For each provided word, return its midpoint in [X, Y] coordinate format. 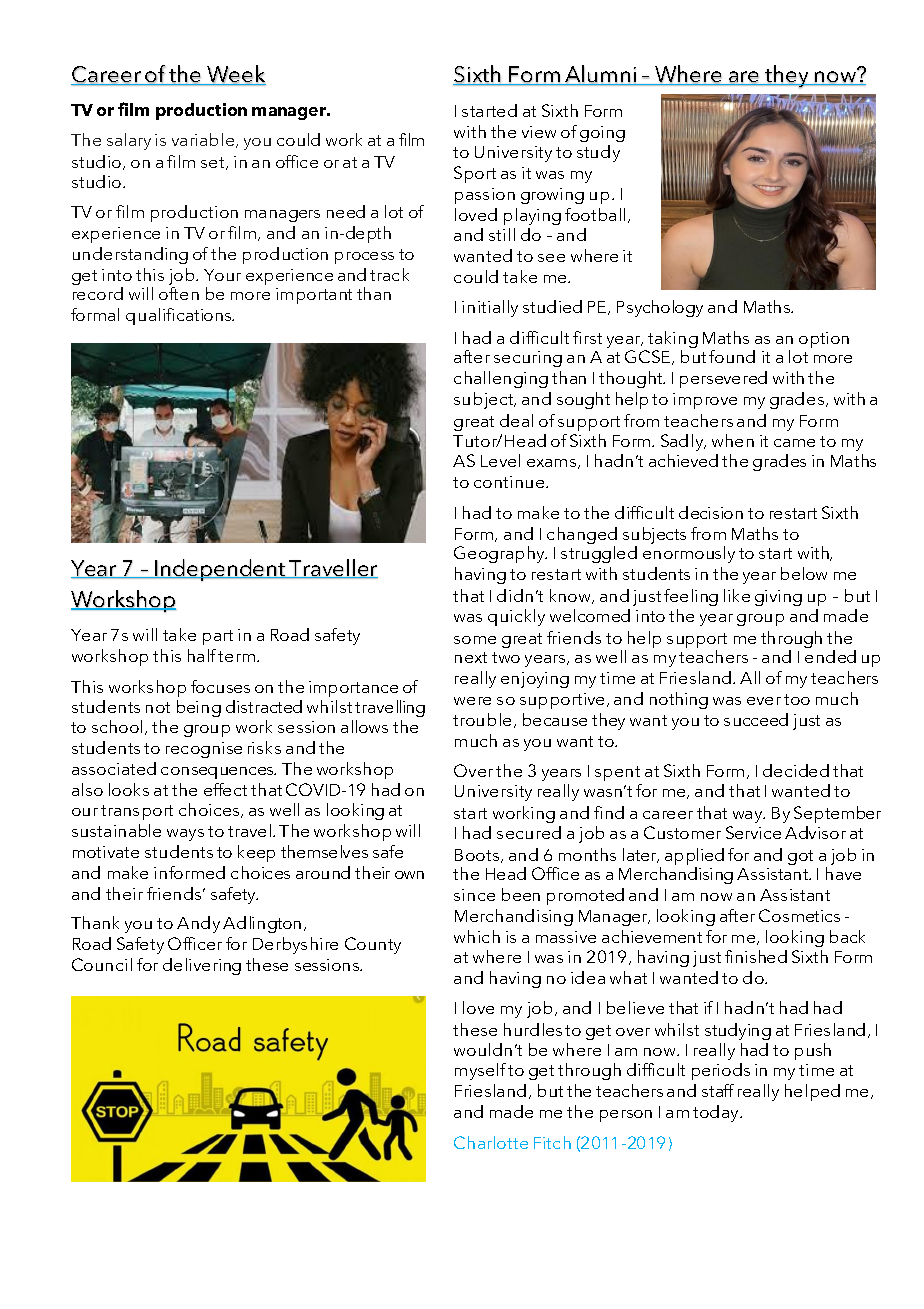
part [218, 637]
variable [204, 140]
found [732, 356]
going [602, 134]
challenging [501, 379]
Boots [478, 856]
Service [753, 832]
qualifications [180, 316]
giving [778, 598]
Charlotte [491, 1142]
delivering [202, 966]
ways [185, 835]
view [539, 132]
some [475, 640]
